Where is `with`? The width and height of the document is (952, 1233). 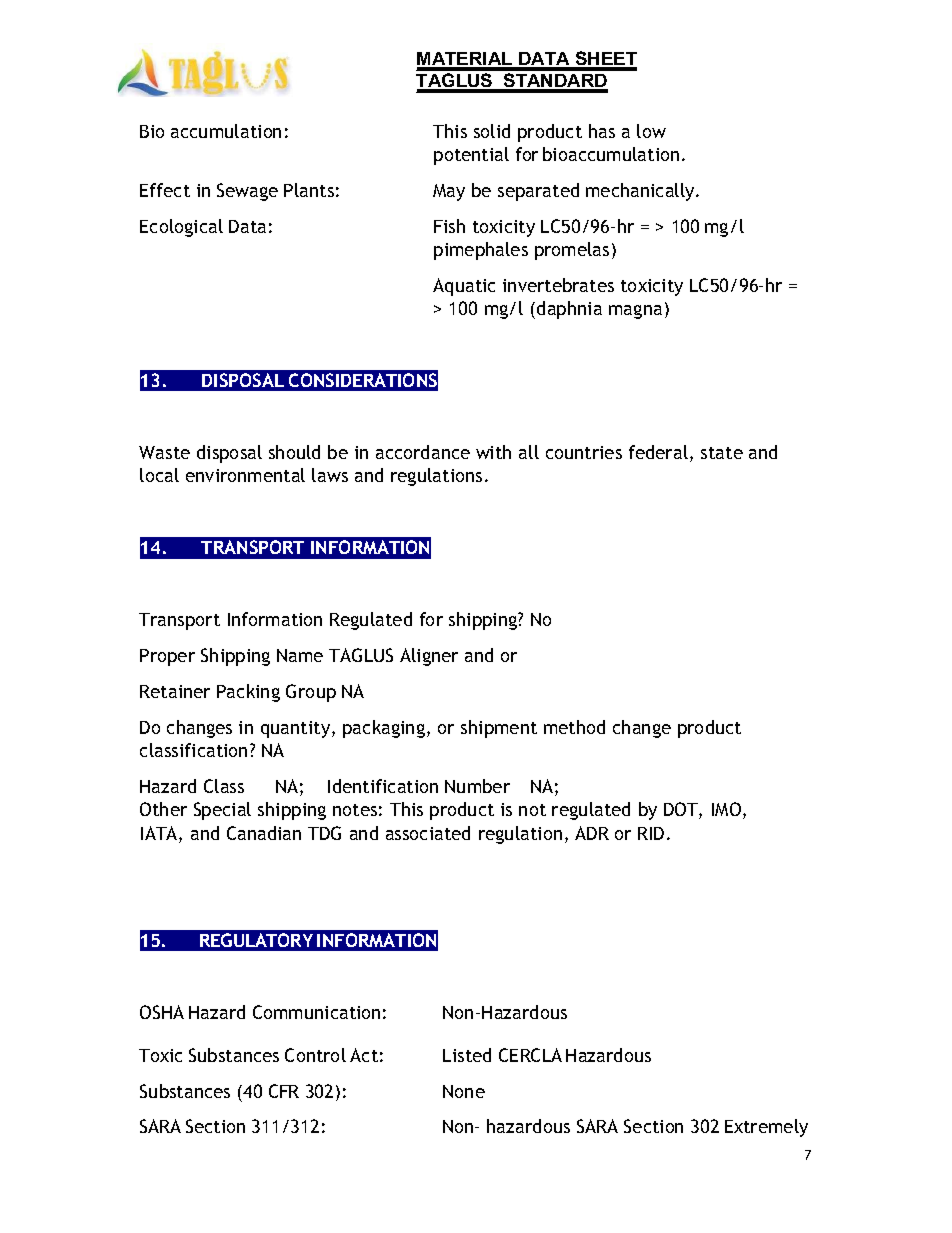 with is located at coordinates (493, 452).
